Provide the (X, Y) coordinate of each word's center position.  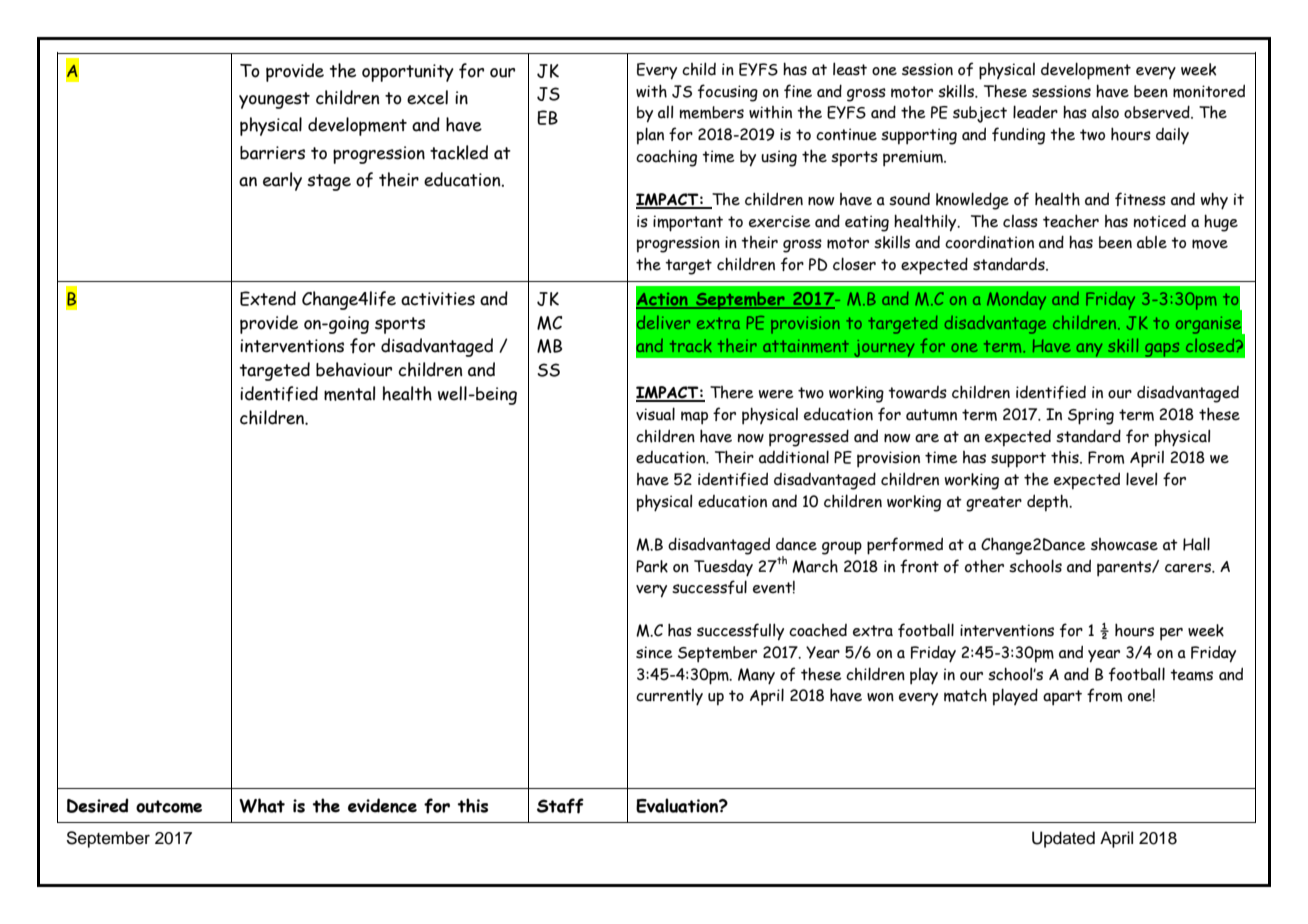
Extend (268, 298)
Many (756, 676)
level (1141, 479)
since (654, 652)
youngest (274, 100)
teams (1191, 675)
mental (349, 393)
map (694, 418)
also (1105, 112)
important (688, 223)
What (262, 805)
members (712, 112)
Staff (560, 806)
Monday (1016, 301)
